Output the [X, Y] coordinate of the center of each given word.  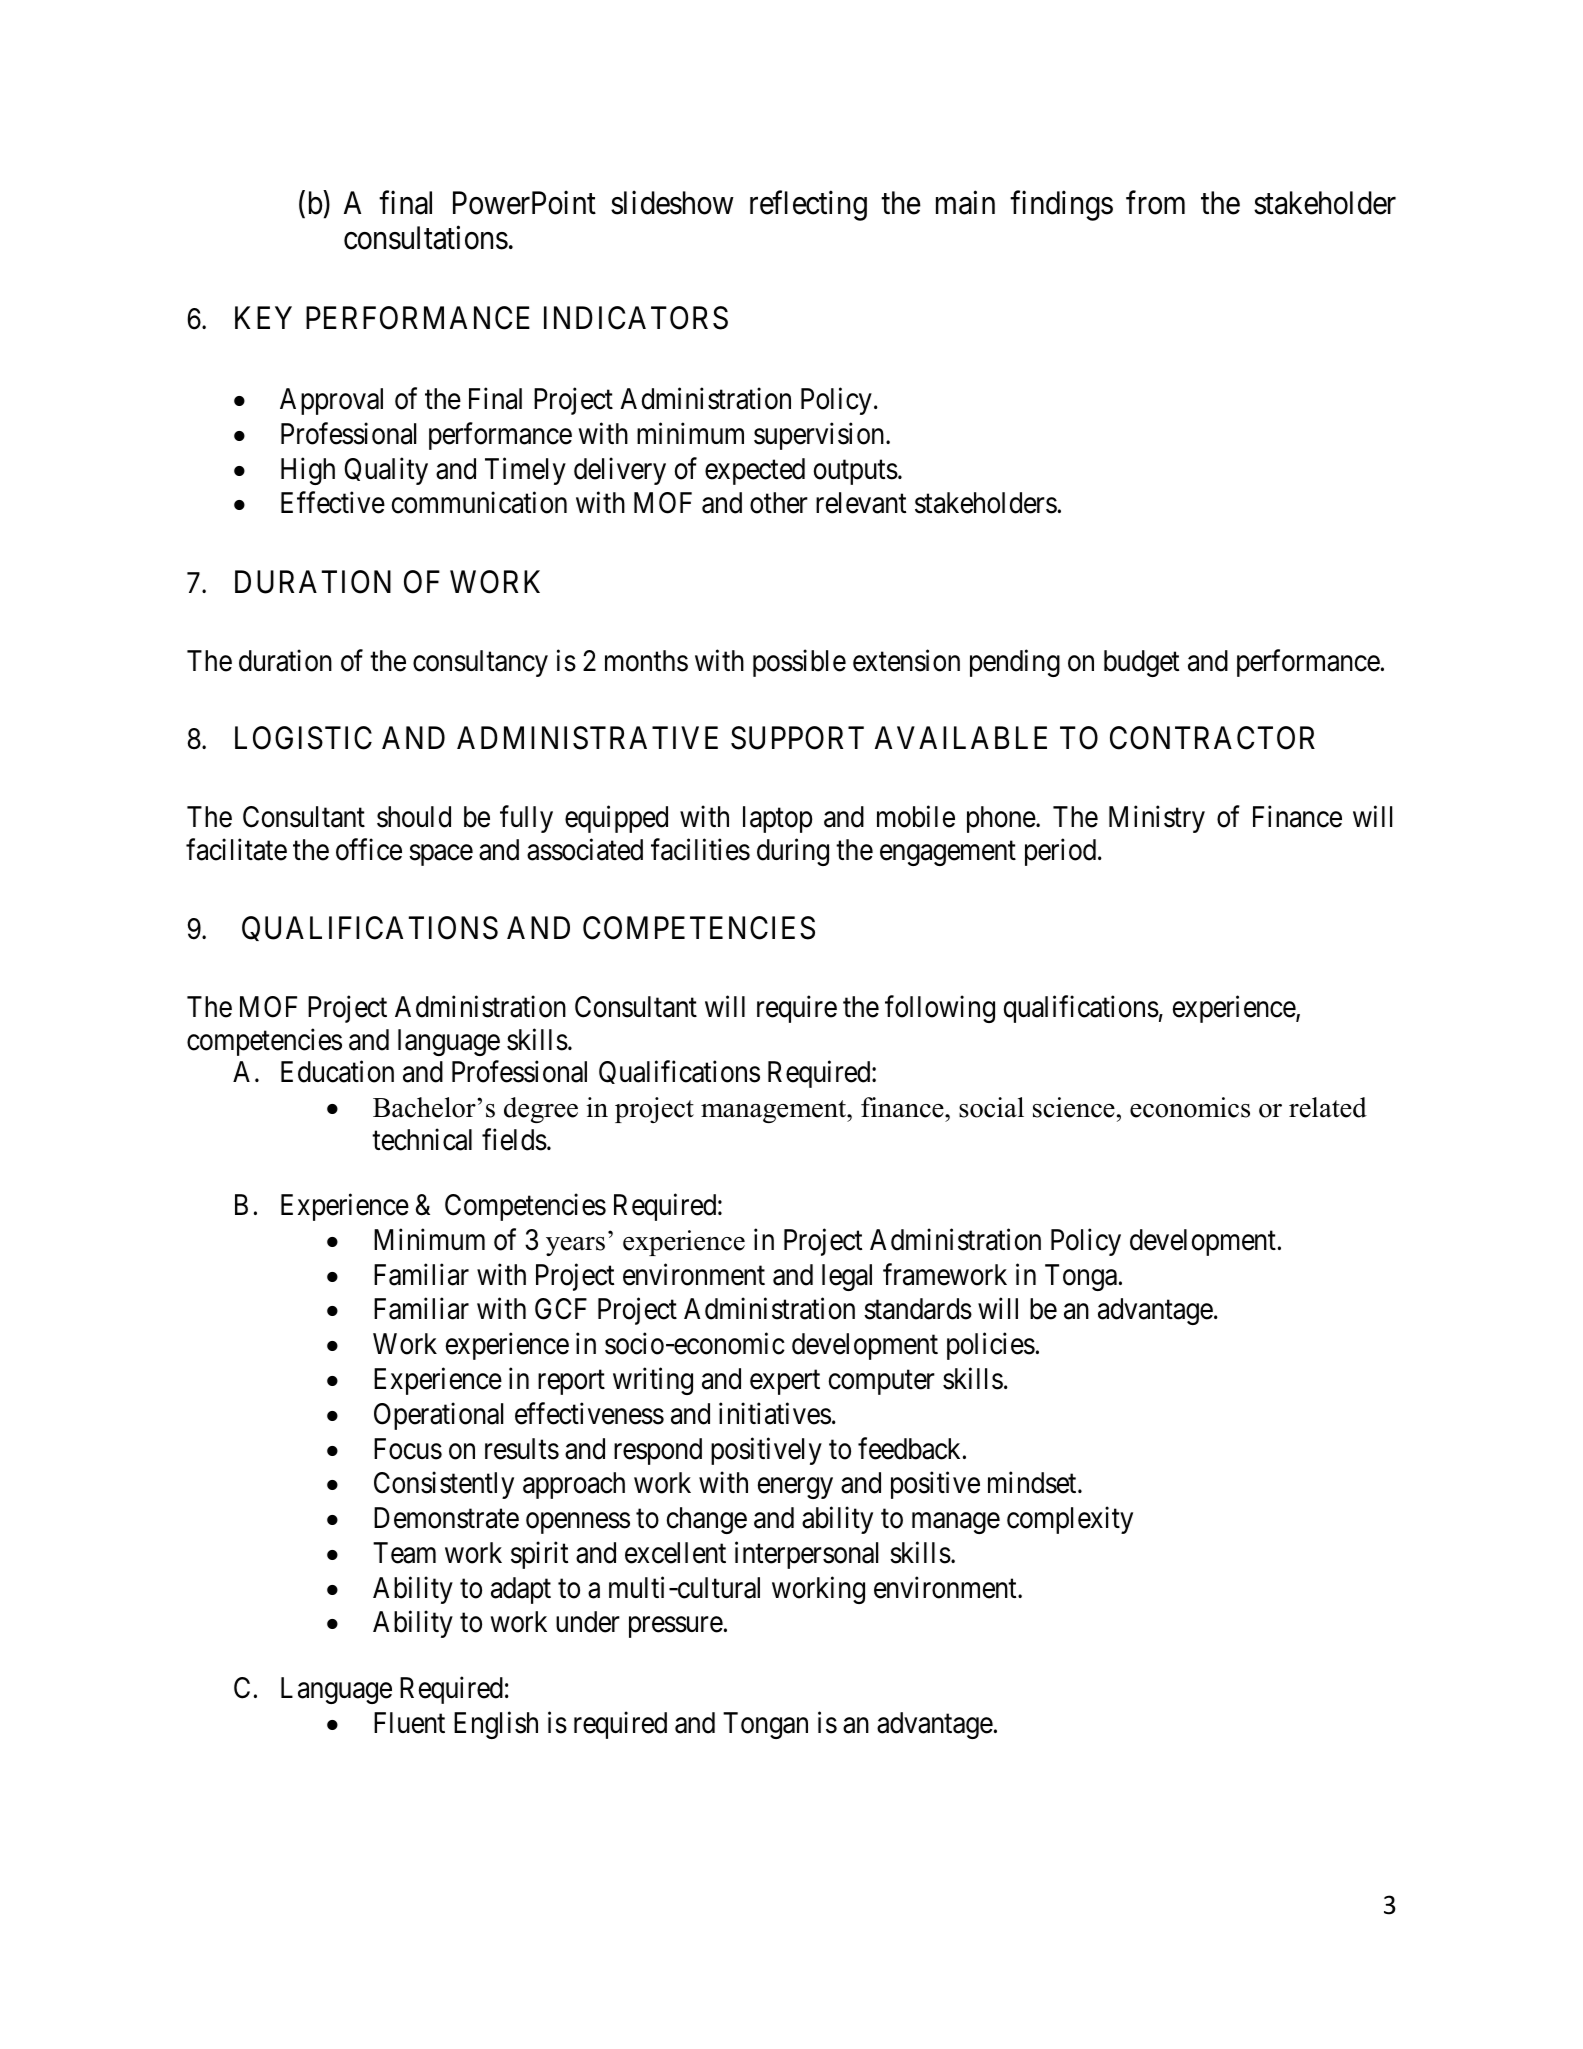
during [793, 852]
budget [1141, 663]
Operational [438, 1416]
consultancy [480, 663]
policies [991, 1346]
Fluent [409, 1723]
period [1062, 852]
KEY [263, 318]
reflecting [808, 206]
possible [799, 663]
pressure [676, 1627]
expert [785, 1383]
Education [337, 1072]
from [1155, 203]
